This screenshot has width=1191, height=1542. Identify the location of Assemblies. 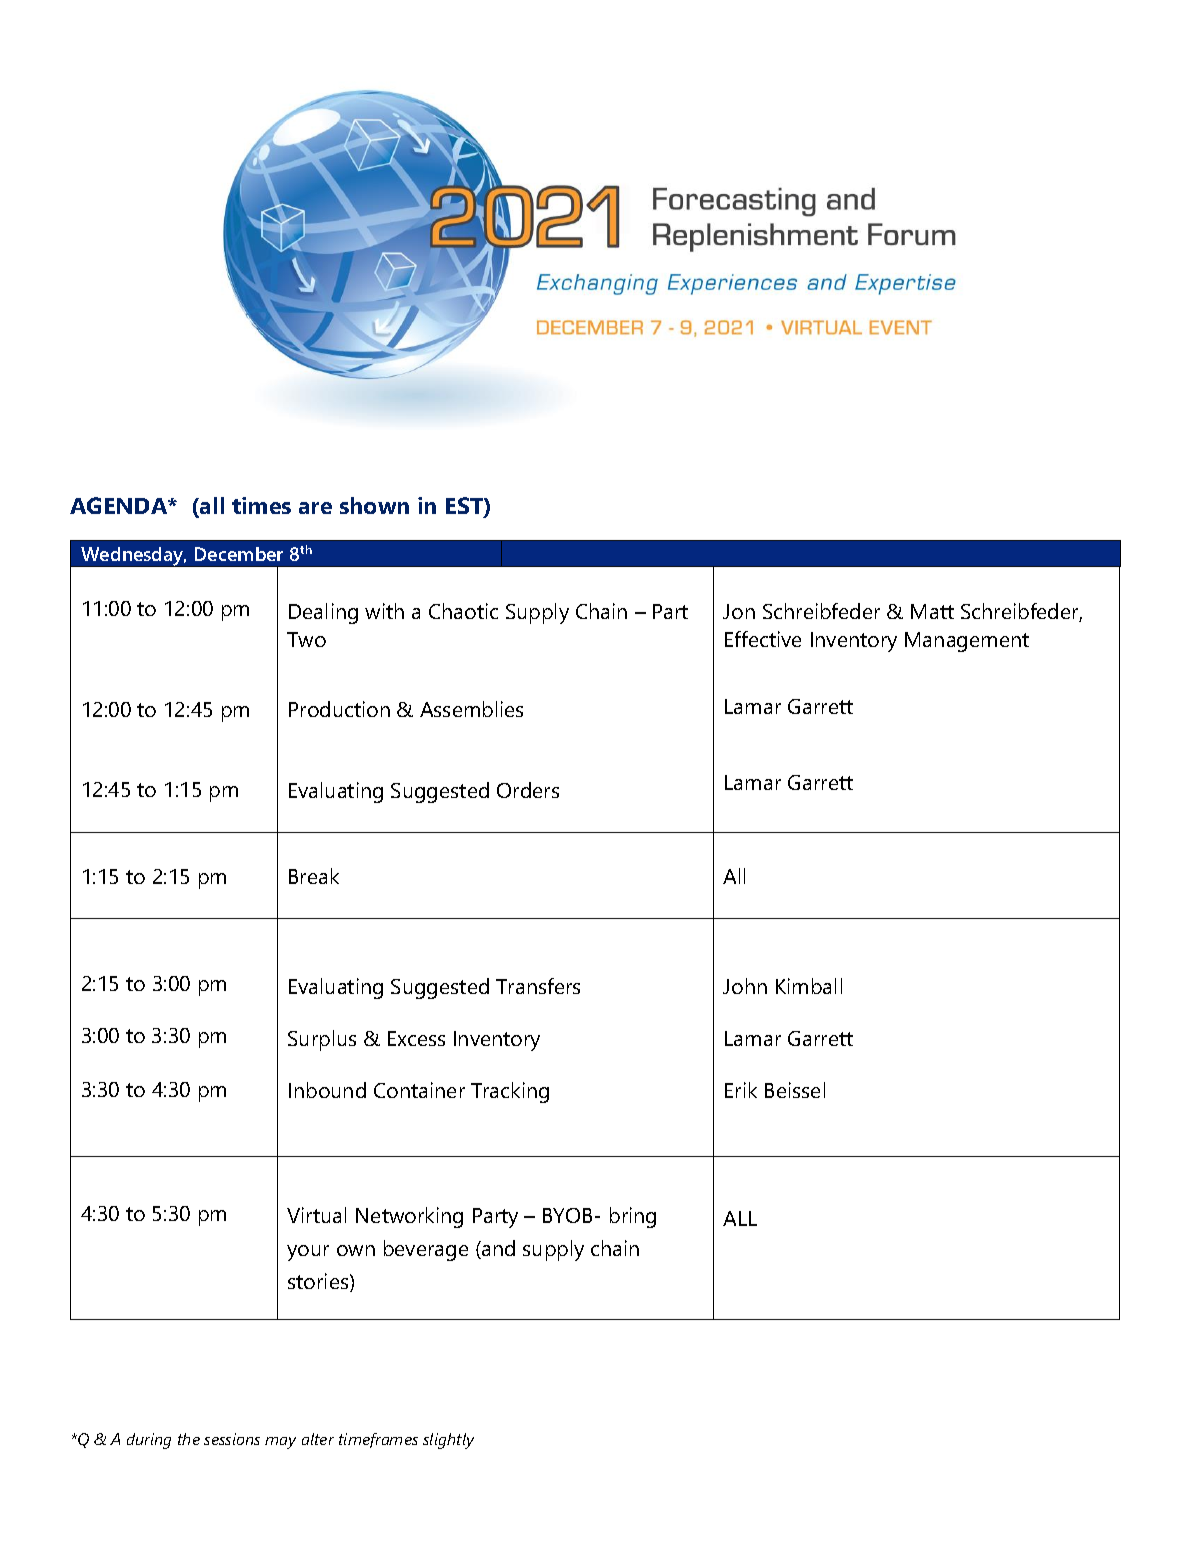
(471, 709).
